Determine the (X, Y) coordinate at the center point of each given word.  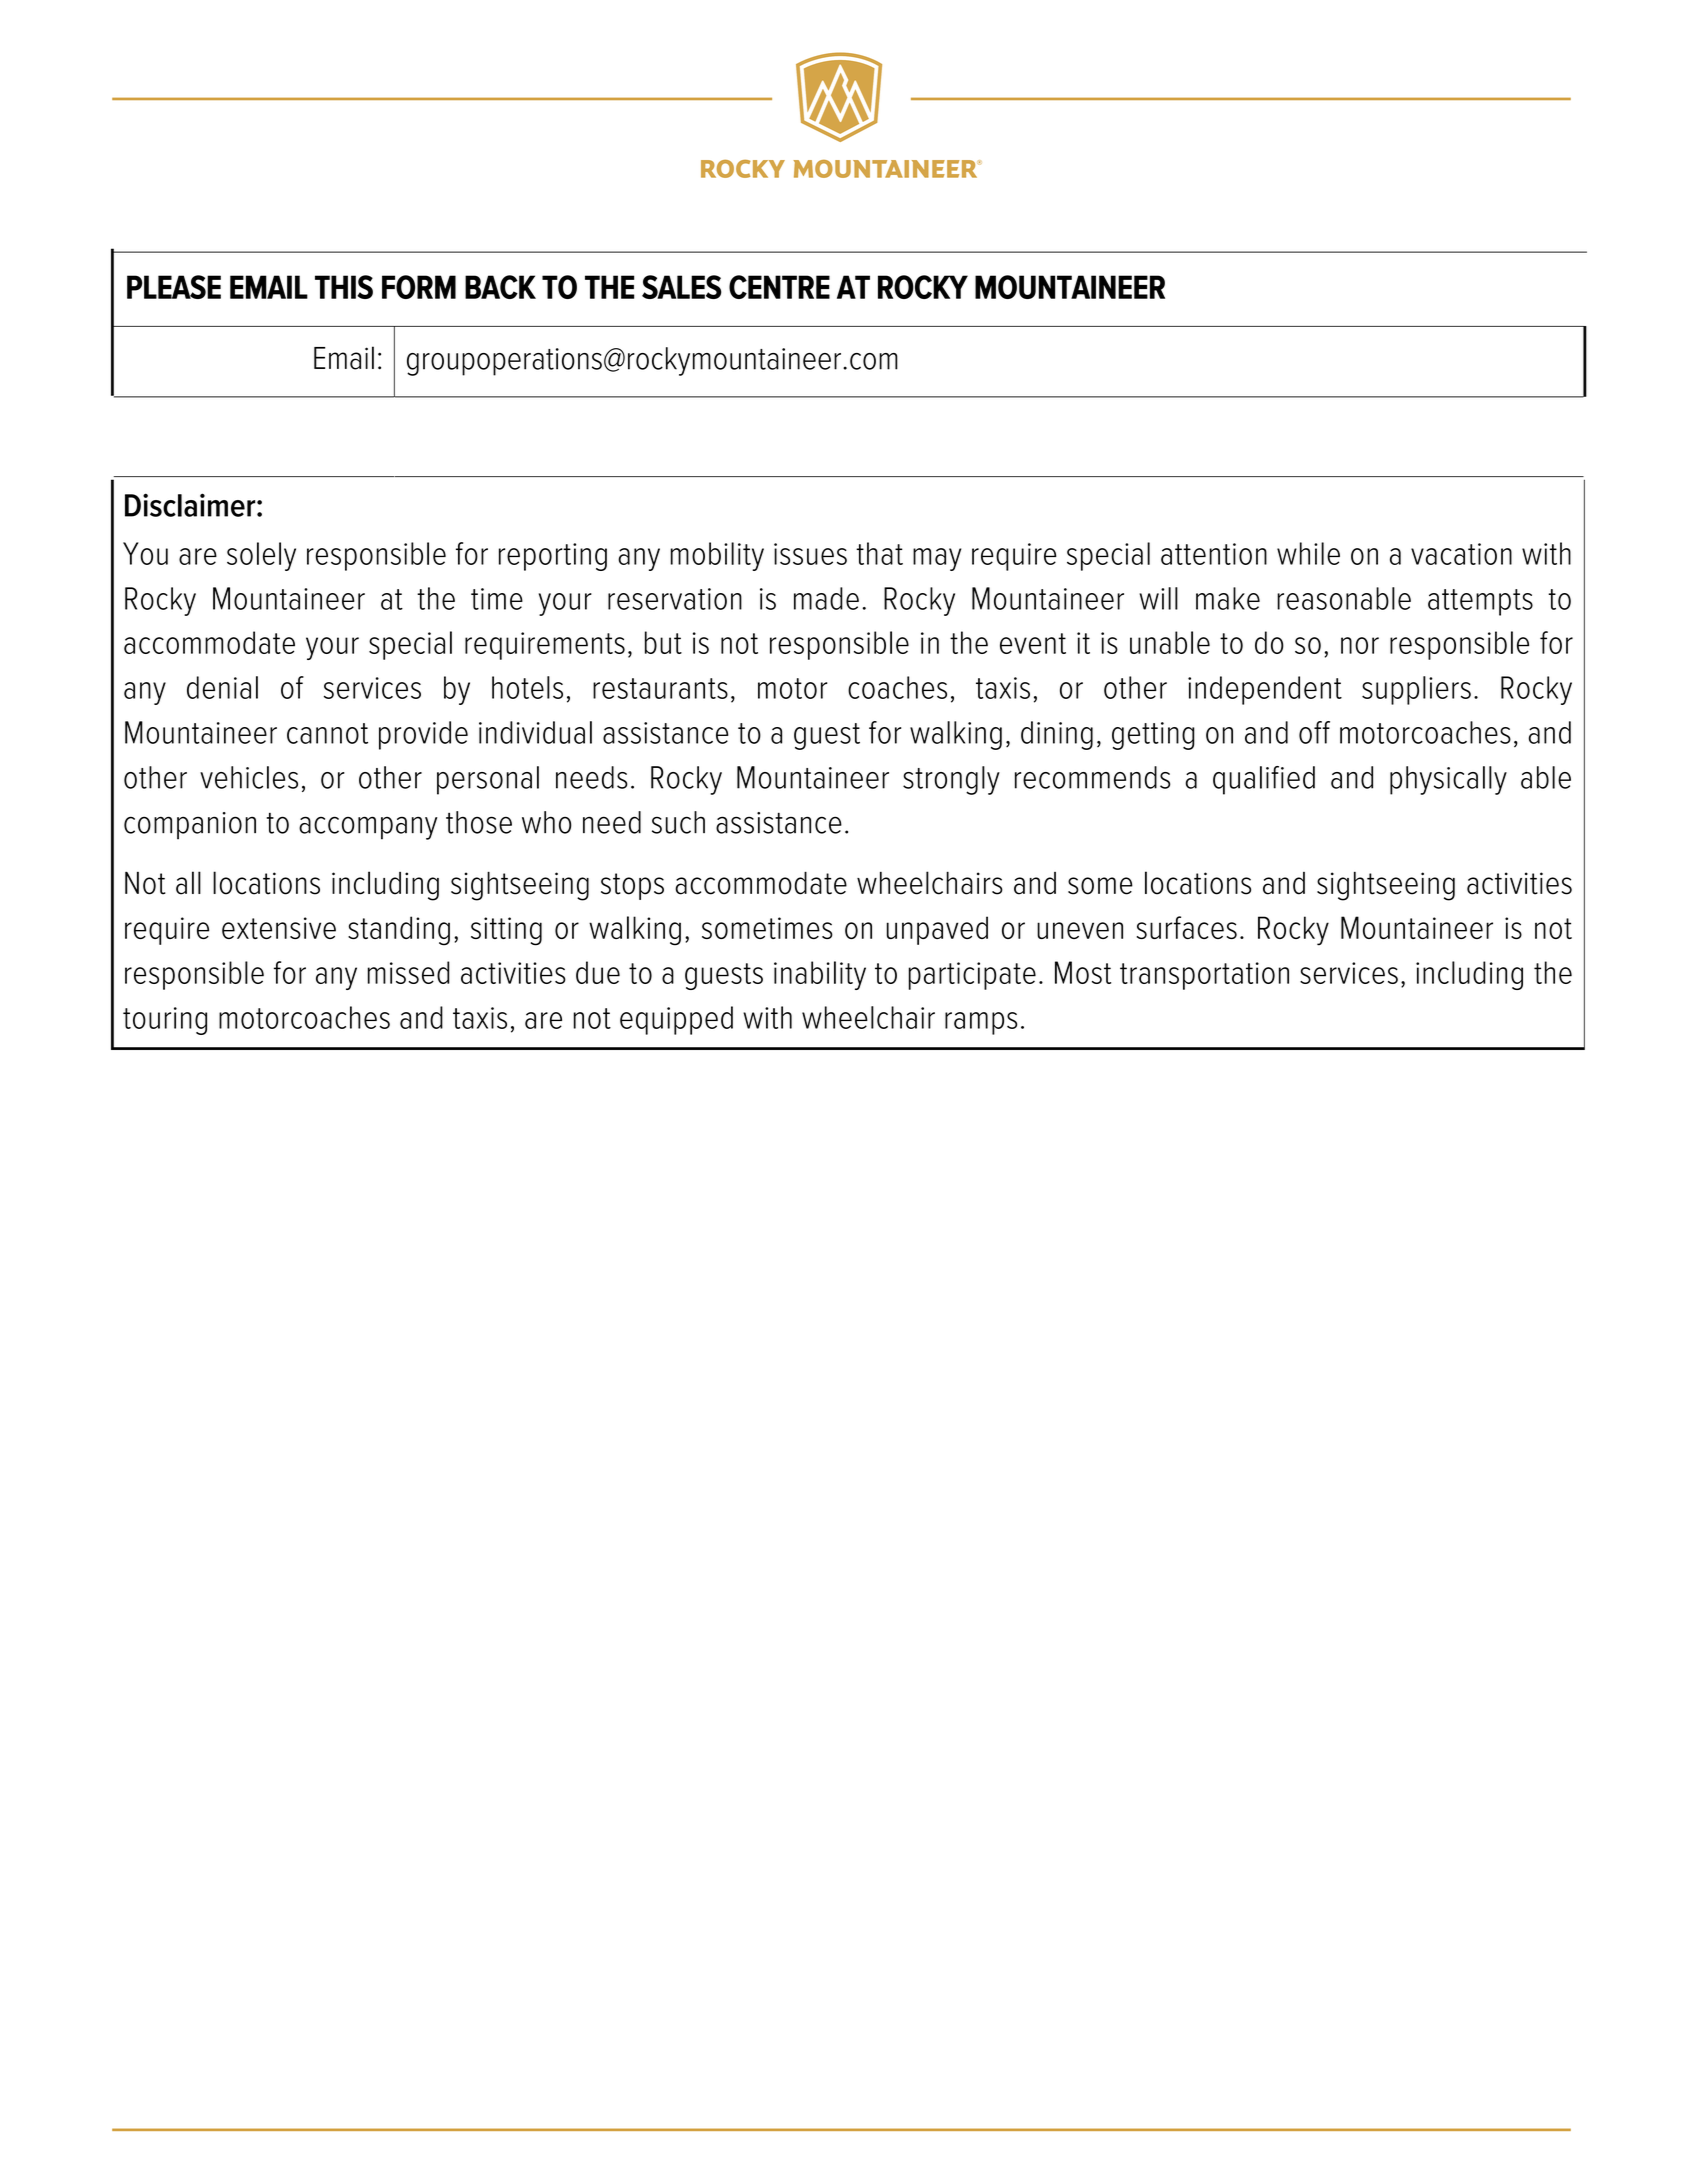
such (678, 822)
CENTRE (779, 287)
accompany (368, 828)
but (663, 642)
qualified (1264, 780)
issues (810, 554)
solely (261, 556)
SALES (682, 287)
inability (820, 975)
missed (408, 972)
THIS (344, 287)
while (1308, 553)
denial (222, 687)
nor (1360, 645)
